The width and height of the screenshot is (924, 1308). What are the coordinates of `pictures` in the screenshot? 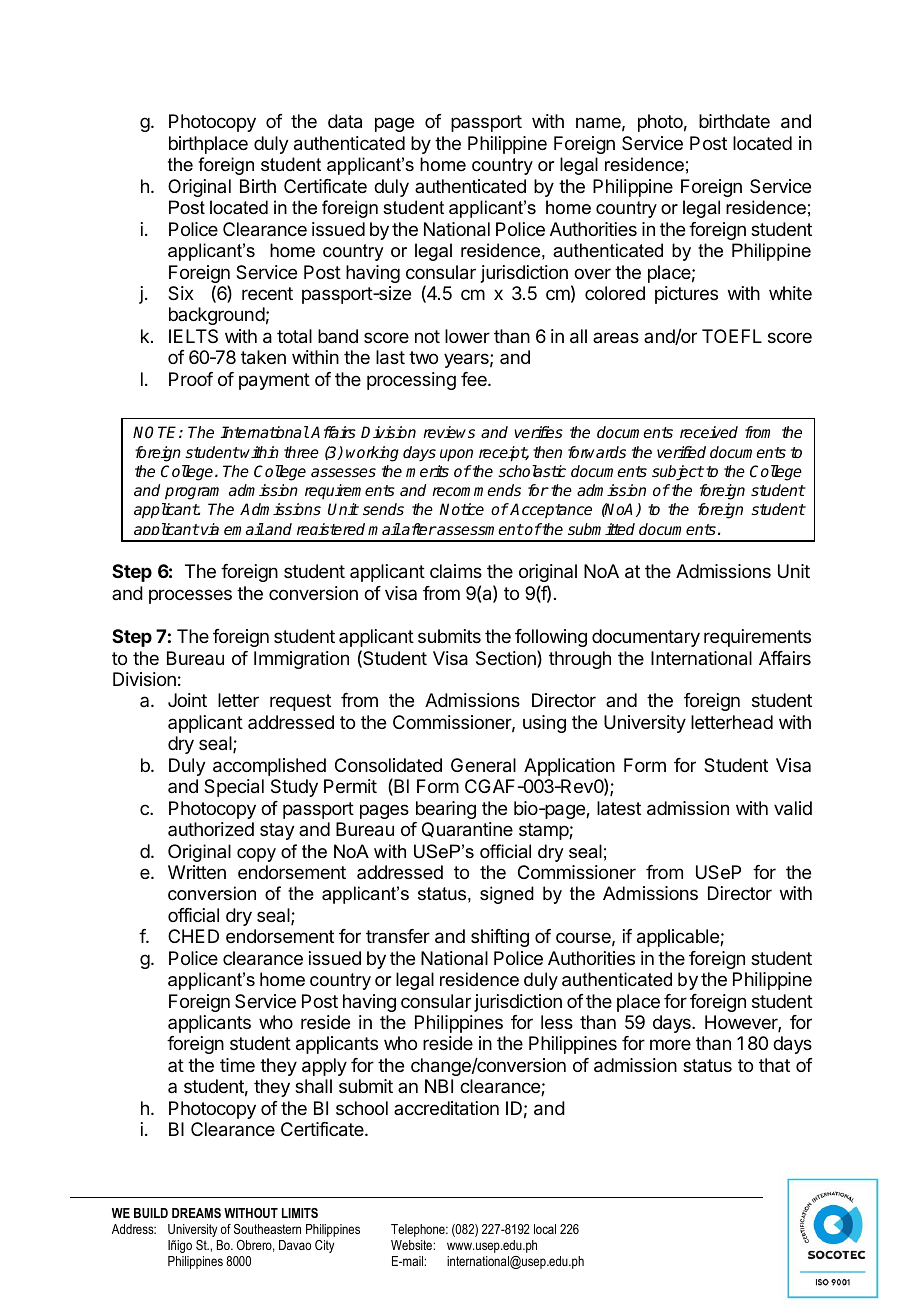 It's located at (686, 295).
